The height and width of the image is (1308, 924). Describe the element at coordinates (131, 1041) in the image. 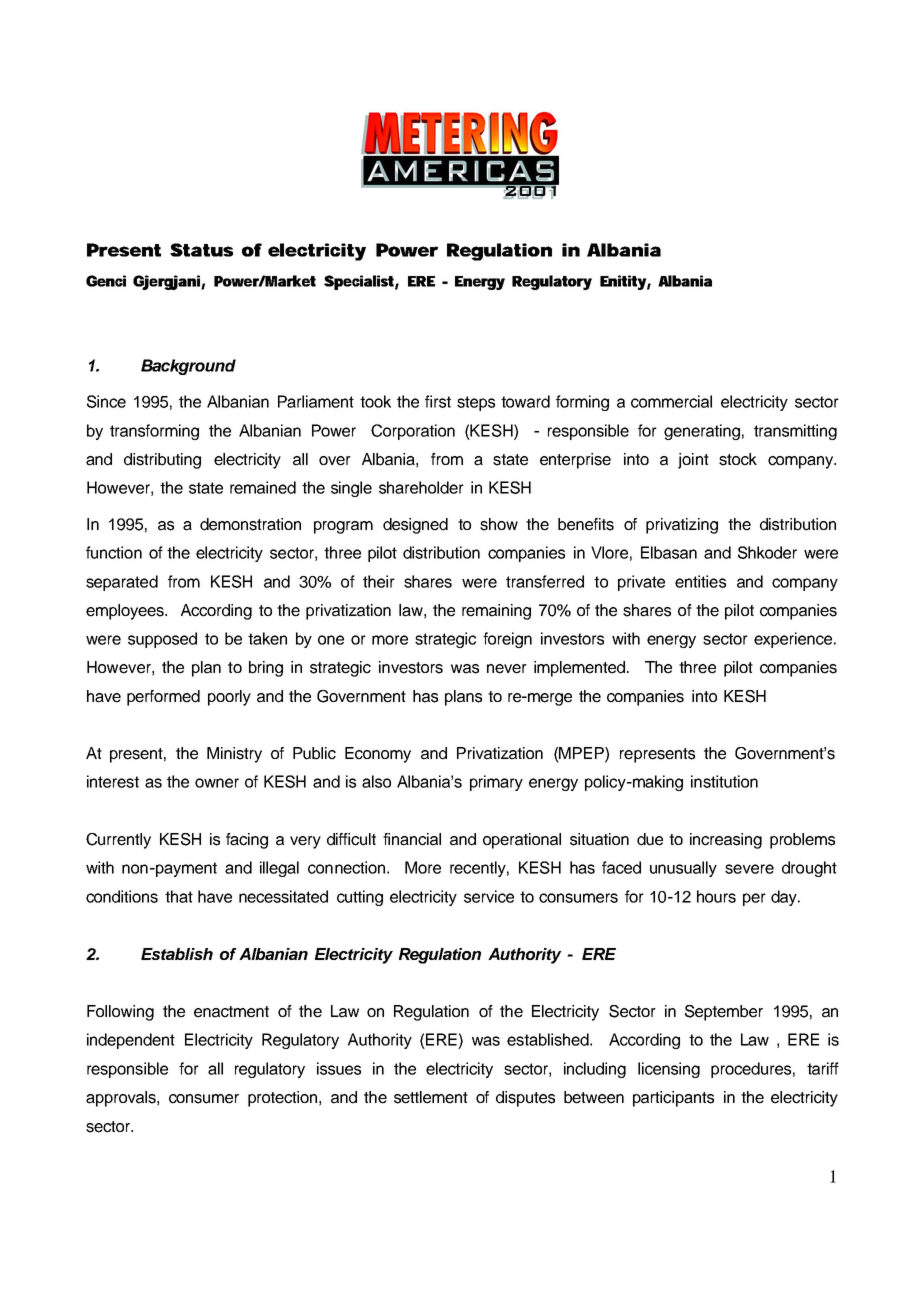

I see `independent` at that location.
